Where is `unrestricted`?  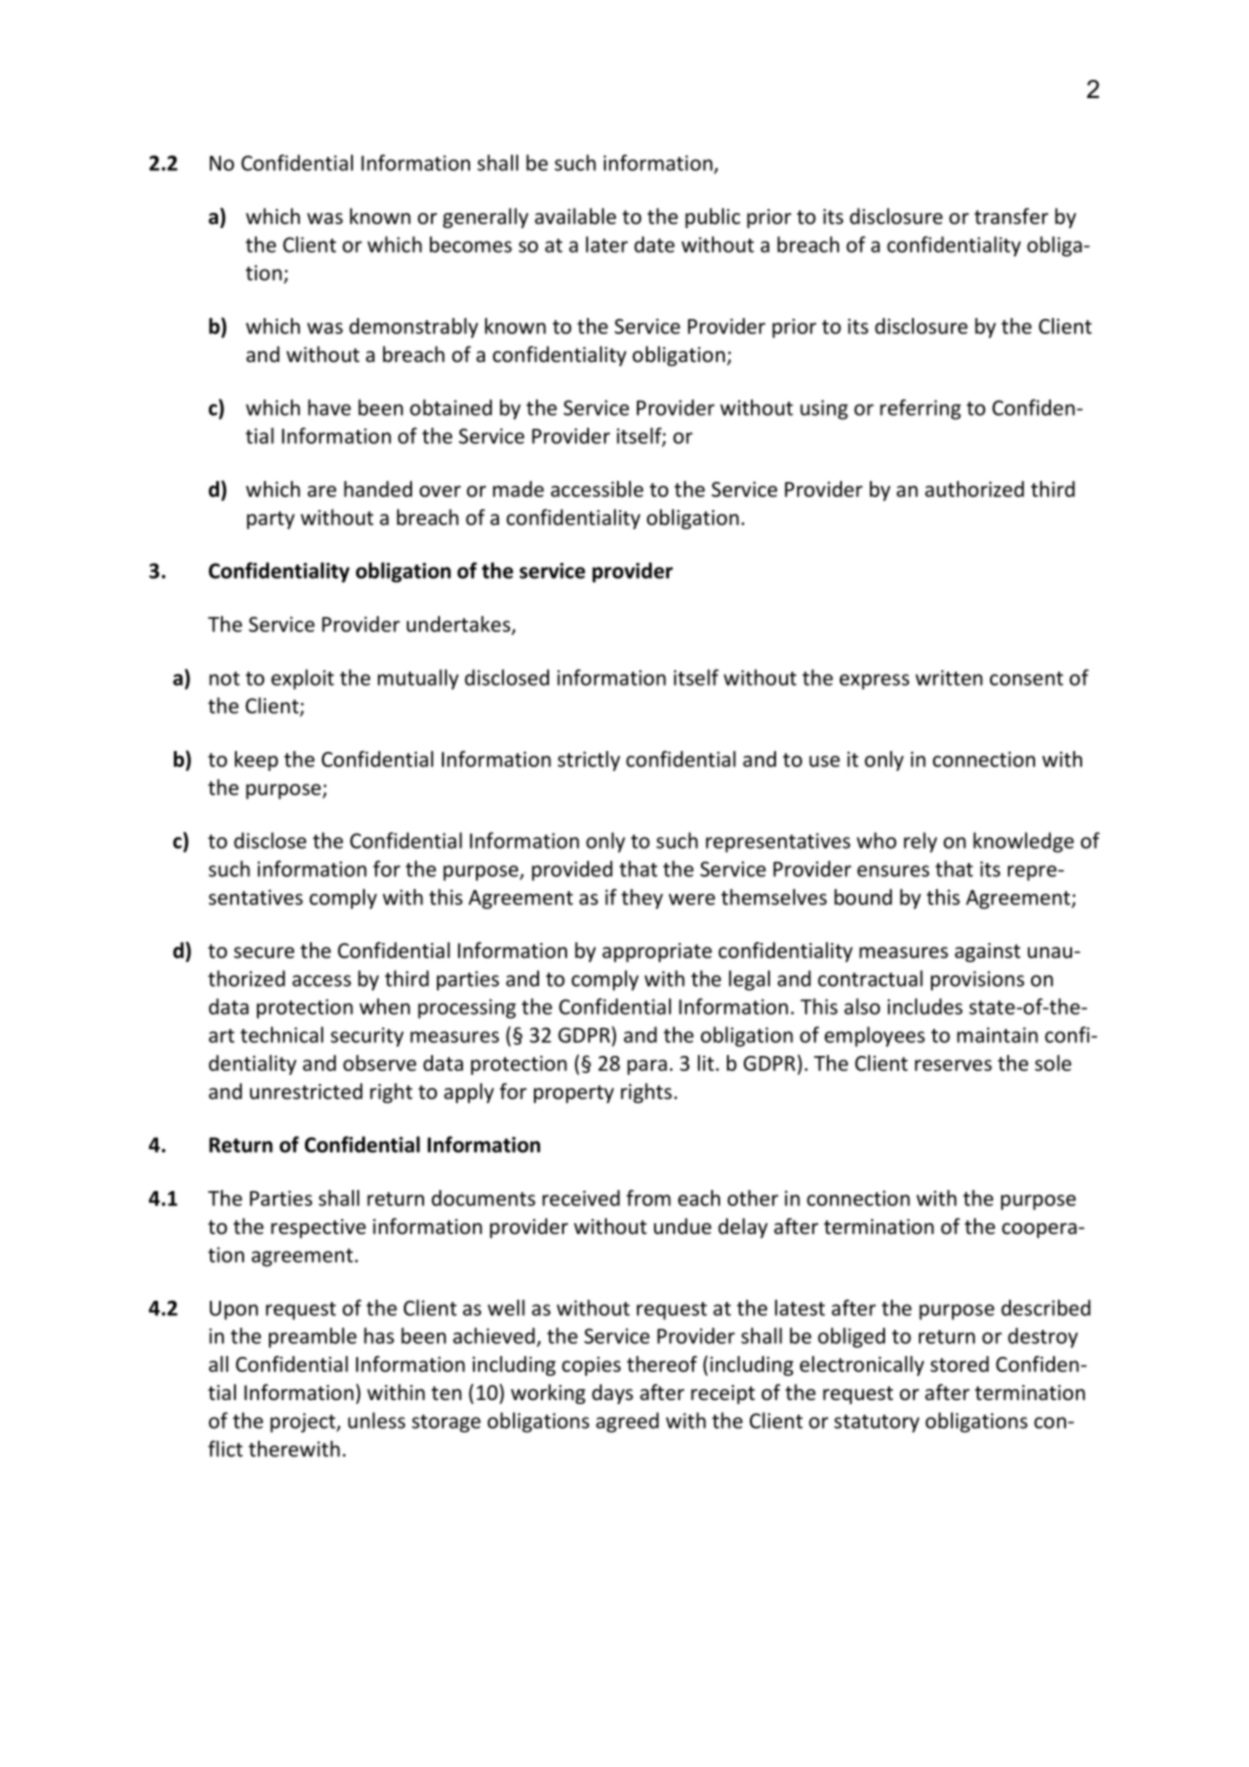 unrestricted is located at coordinates (306, 1091).
